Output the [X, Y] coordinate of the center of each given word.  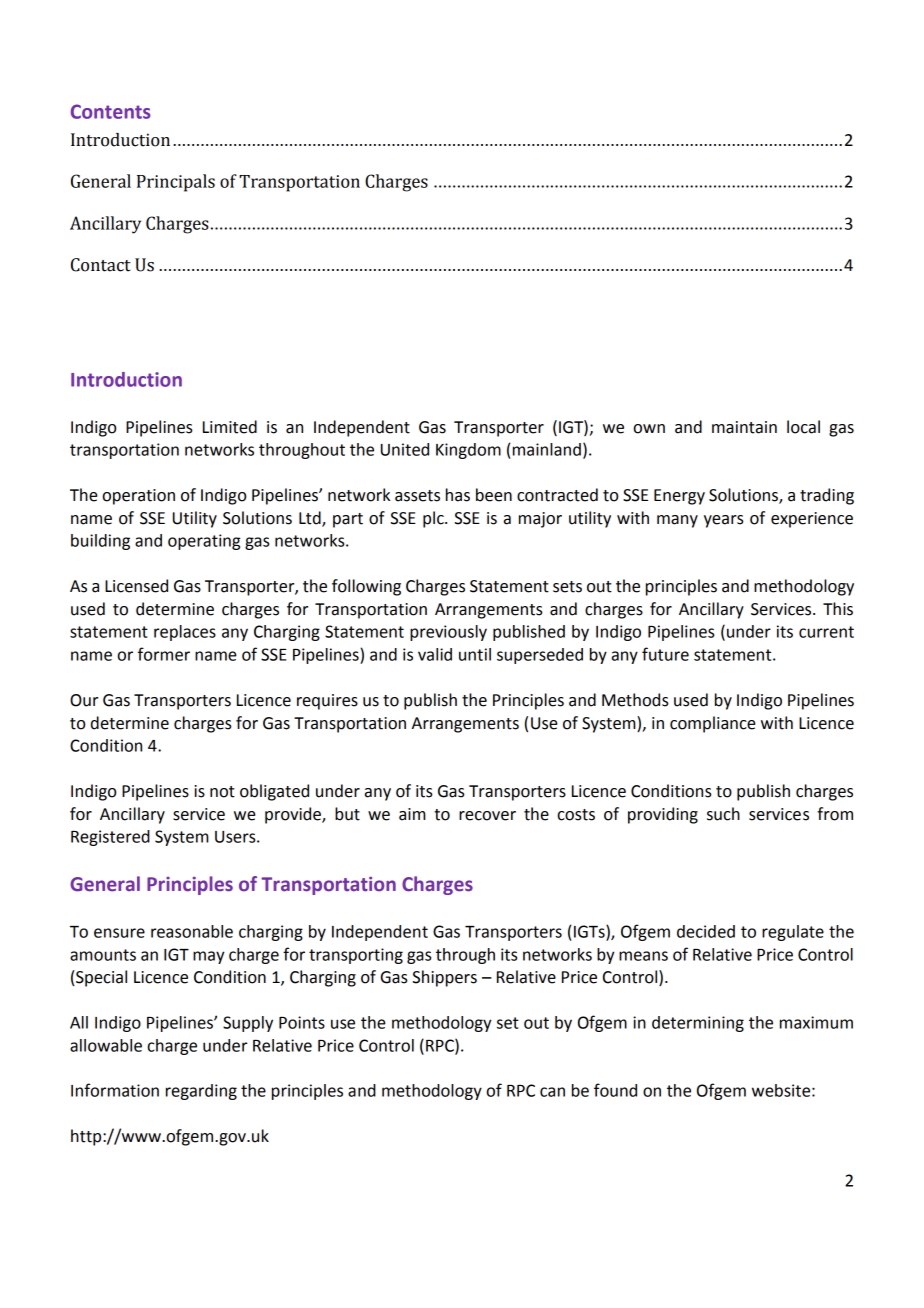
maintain [744, 427]
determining [698, 1024]
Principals [176, 183]
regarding [201, 1092]
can [552, 1092]
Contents [111, 111]
